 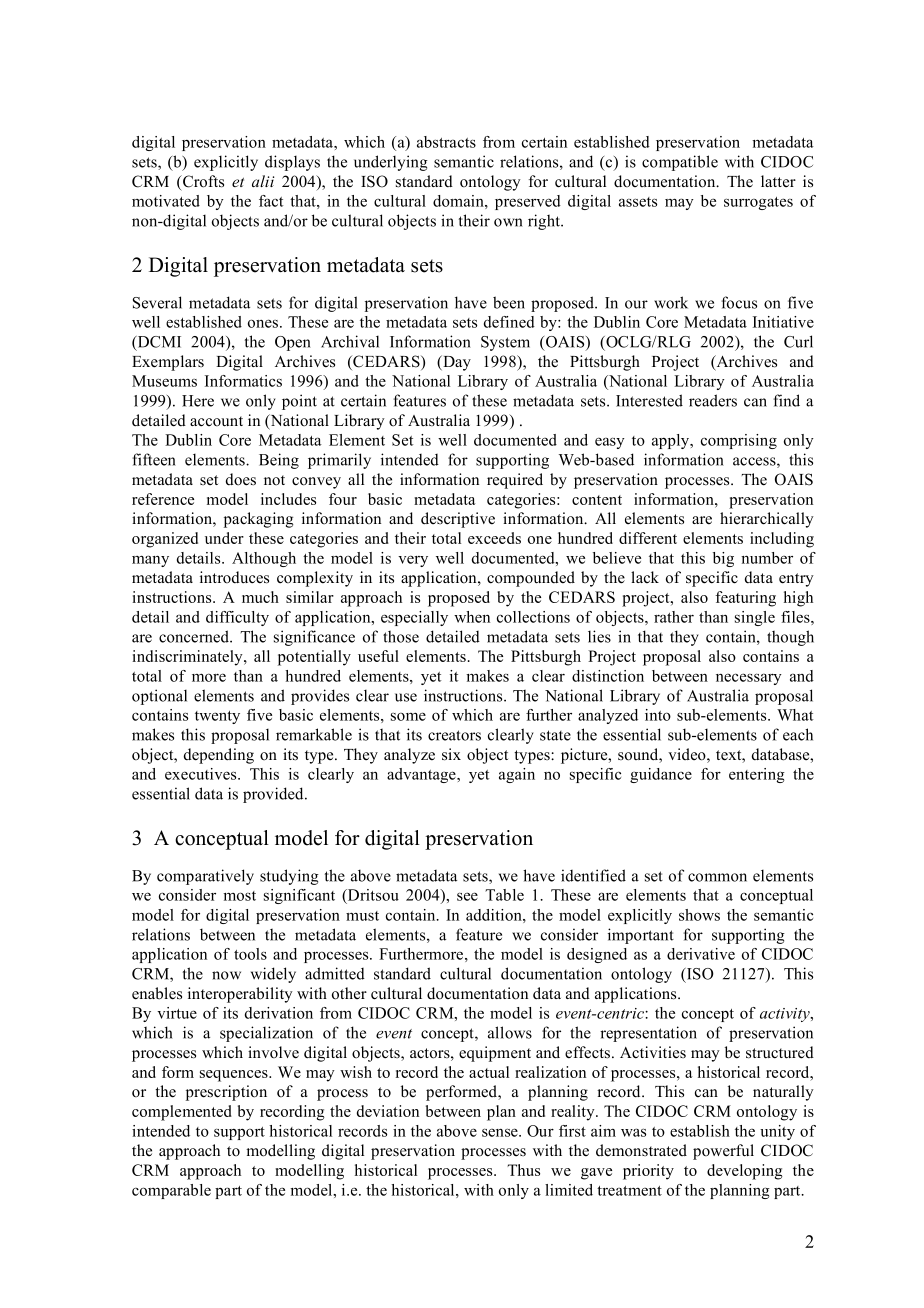 What do you see at coordinates (680, 163) in the screenshot?
I see `compatible` at bounding box center [680, 163].
